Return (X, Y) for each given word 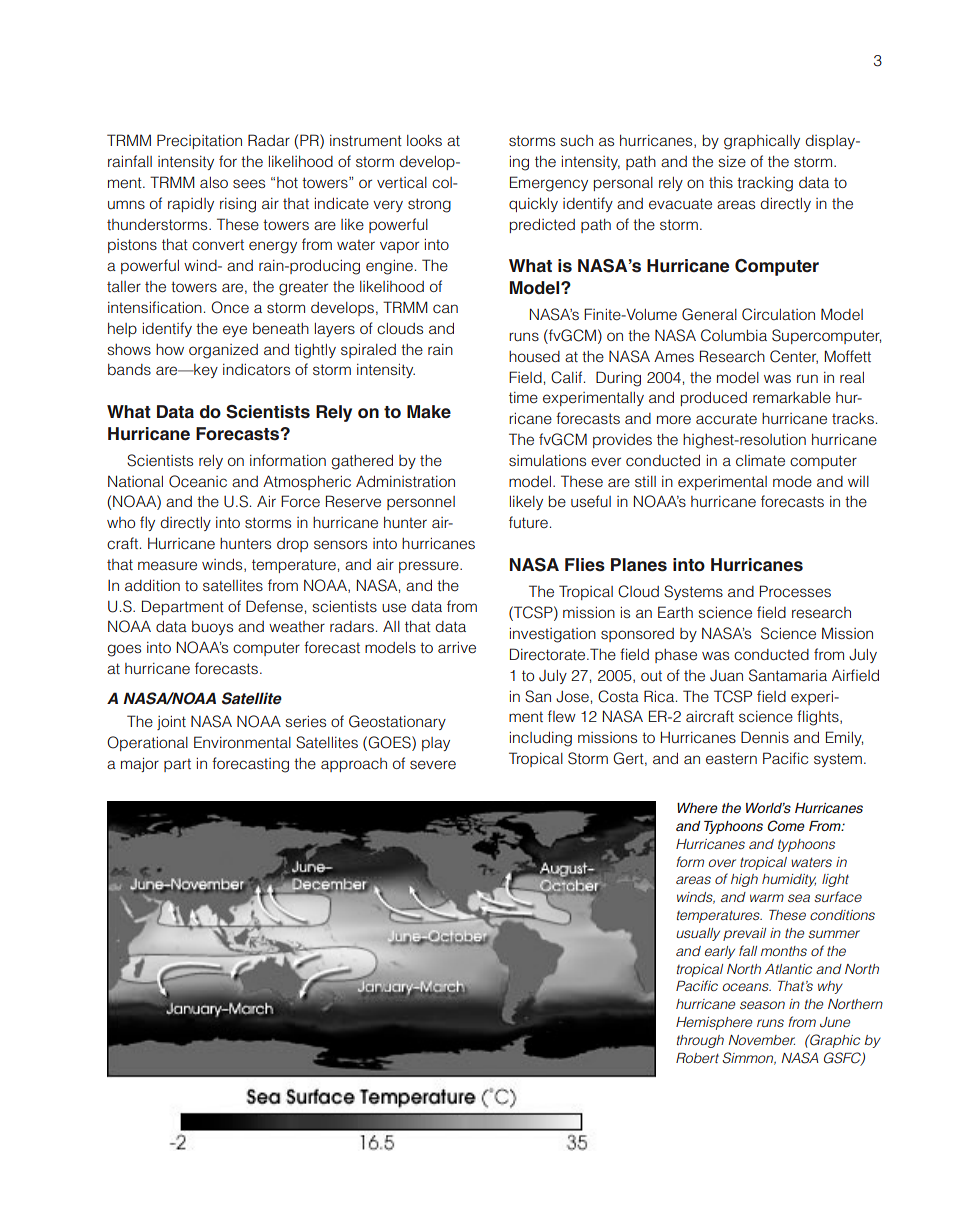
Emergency (549, 184)
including (540, 739)
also (214, 182)
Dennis (765, 737)
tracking (765, 184)
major (140, 764)
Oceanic (198, 481)
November (762, 1040)
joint (171, 723)
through (700, 1041)
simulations (547, 460)
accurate (726, 419)
